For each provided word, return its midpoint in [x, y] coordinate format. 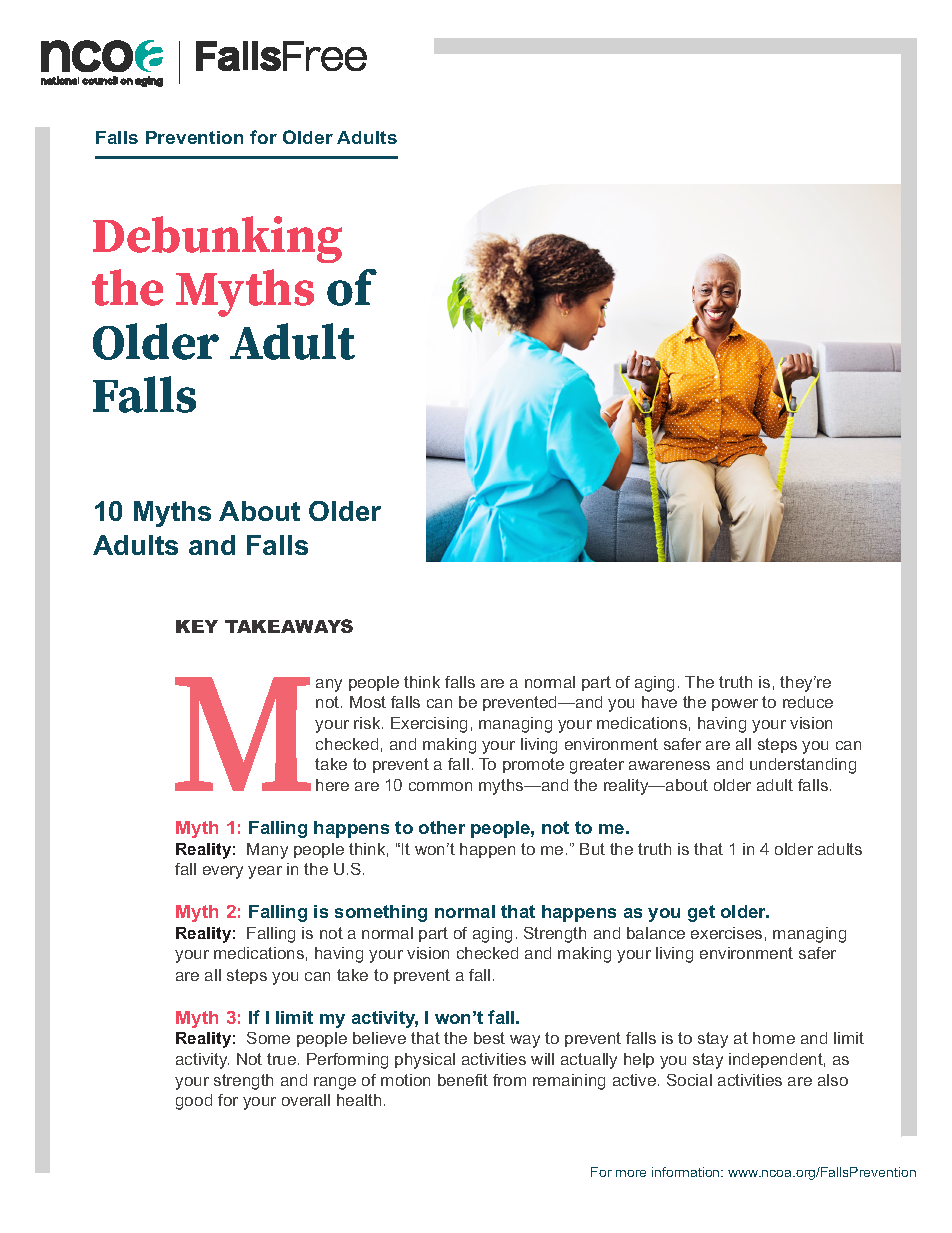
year [265, 872]
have [659, 702]
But [592, 849]
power [735, 705]
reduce [808, 702]
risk [368, 723]
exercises [726, 933]
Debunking [217, 239]
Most [368, 702]
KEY [197, 626]
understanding [803, 766]
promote [533, 765]
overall [306, 1100]
